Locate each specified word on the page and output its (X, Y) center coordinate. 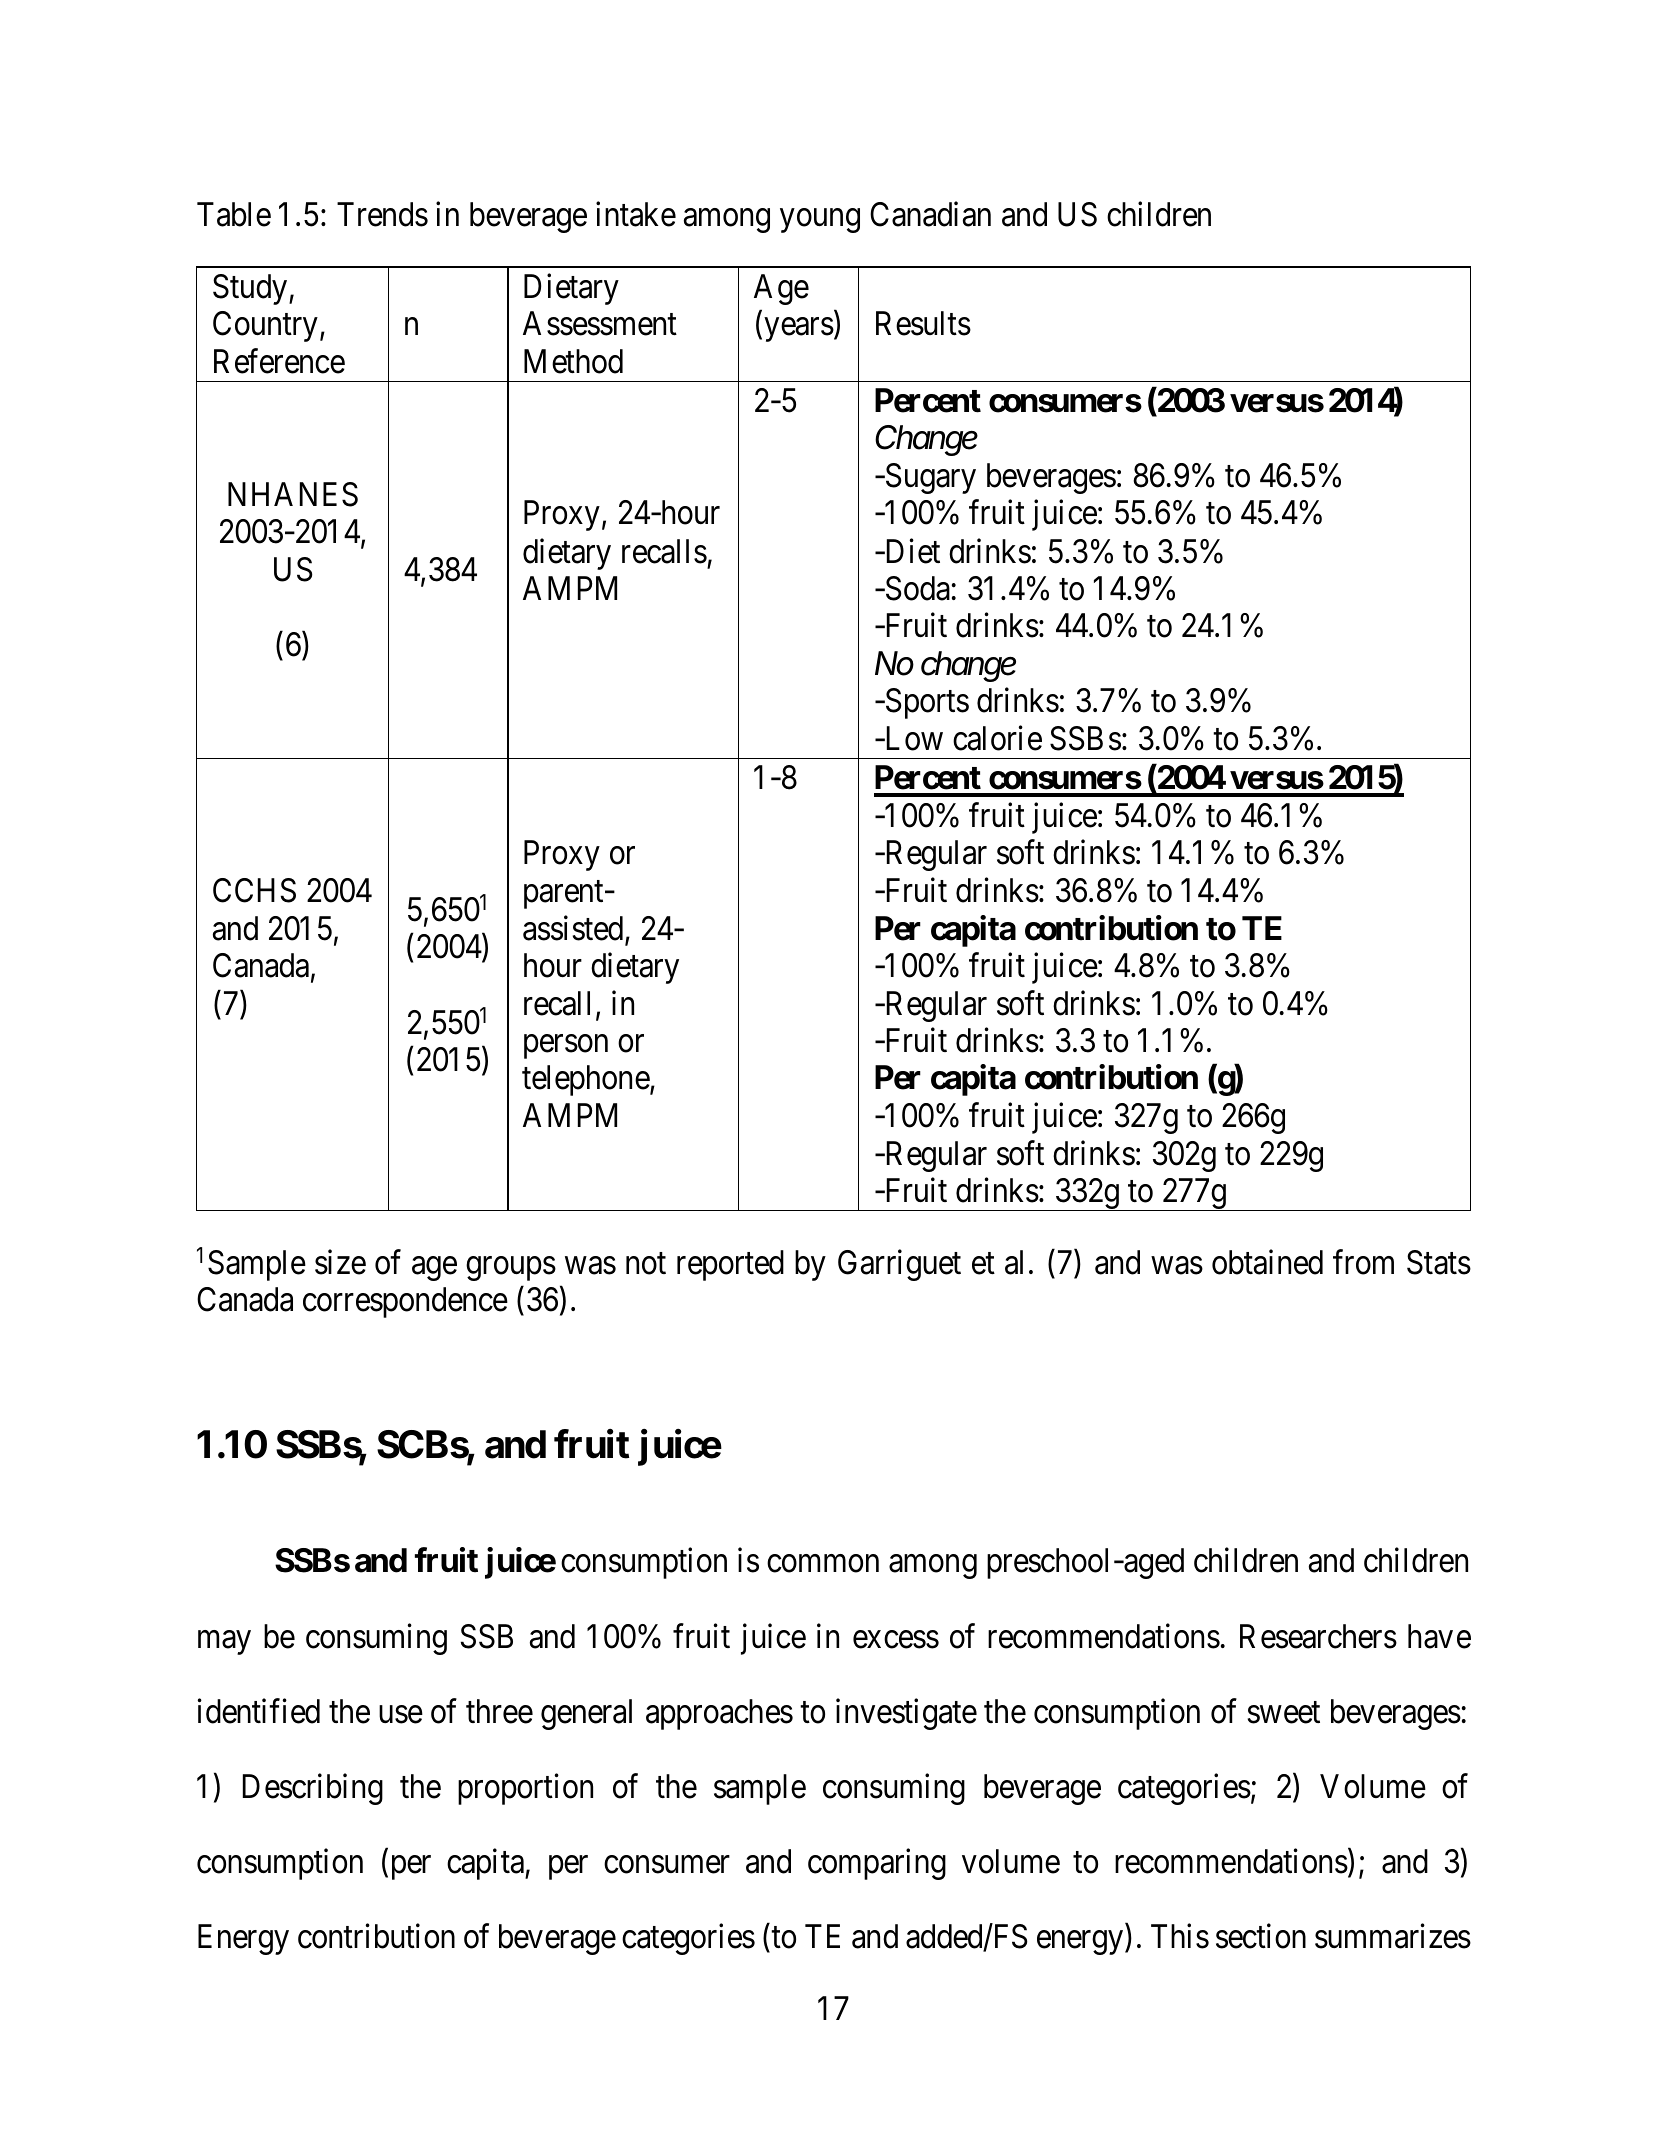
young (820, 221)
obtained (1267, 1262)
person (566, 1047)
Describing (313, 1789)
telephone (586, 1080)
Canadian (930, 214)
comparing (877, 1864)
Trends (382, 214)
